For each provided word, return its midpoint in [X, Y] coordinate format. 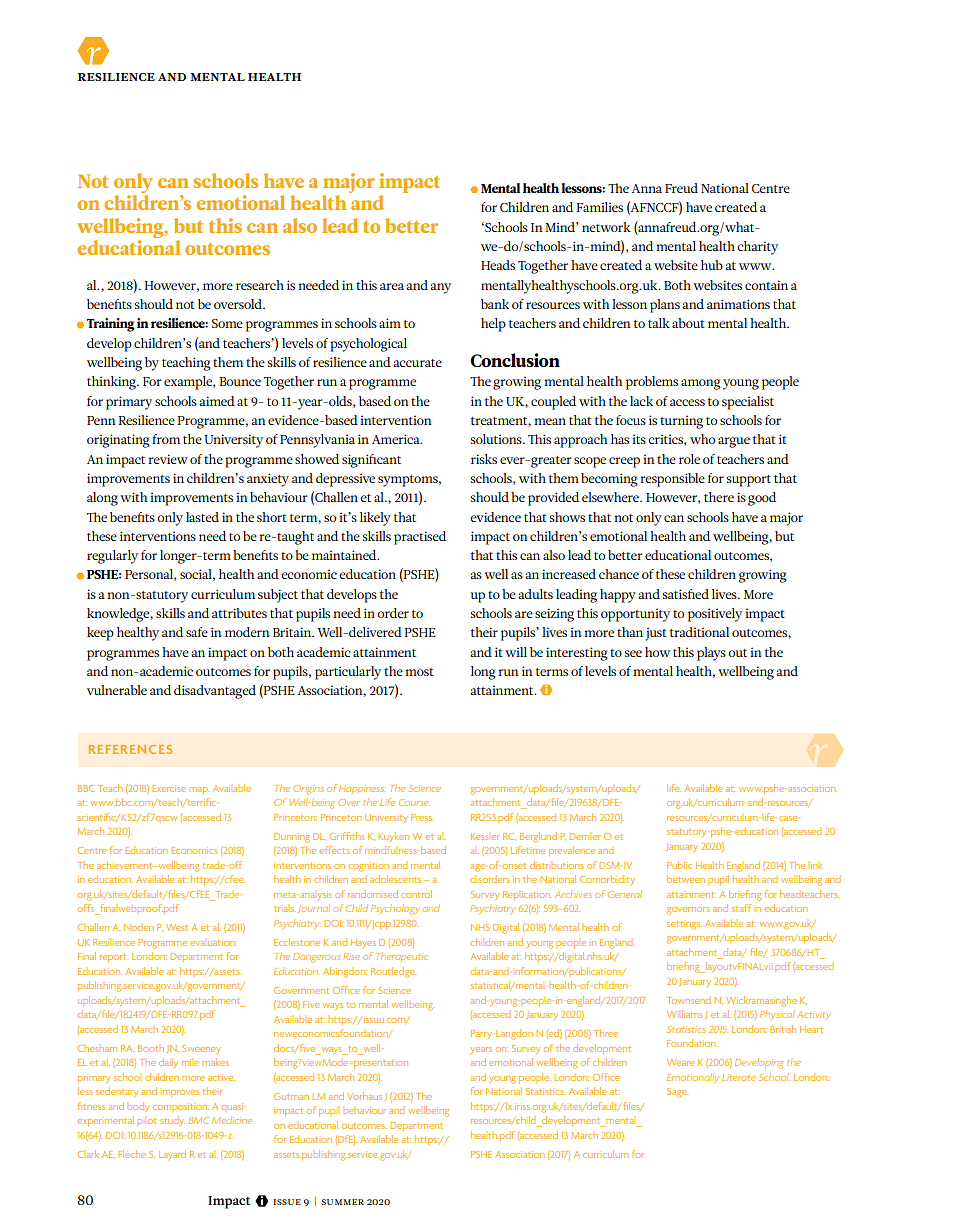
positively [715, 615]
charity [757, 248]
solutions [497, 439]
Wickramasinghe [761, 1001]
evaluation [213, 942]
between [686, 879]
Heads [498, 265]
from [166, 439]
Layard [172, 1155]
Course [414, 802]
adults [535, 594]
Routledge [393, 972]
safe [197, 632]
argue [734, 442]
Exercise [169, 788]
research [260, 285]
